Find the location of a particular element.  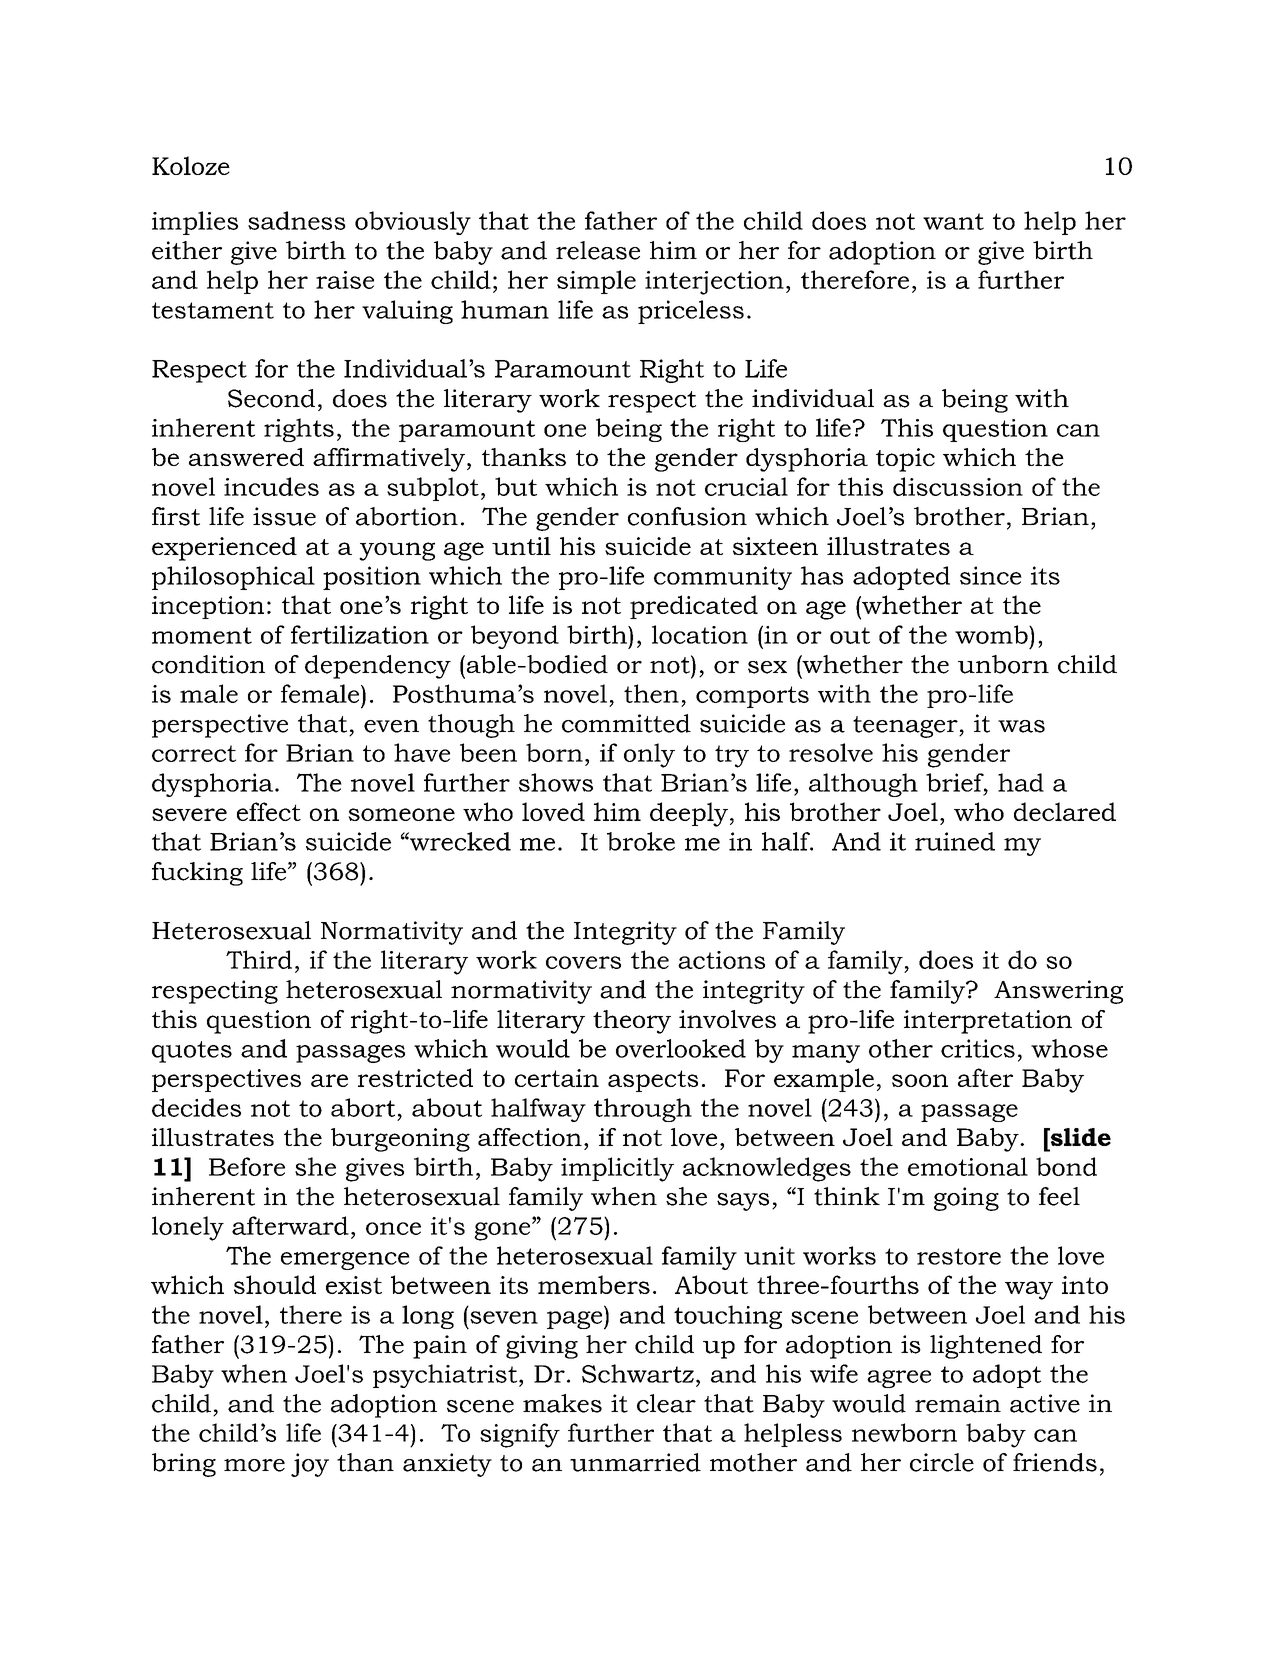

release is located at coordinates (598, 250).
